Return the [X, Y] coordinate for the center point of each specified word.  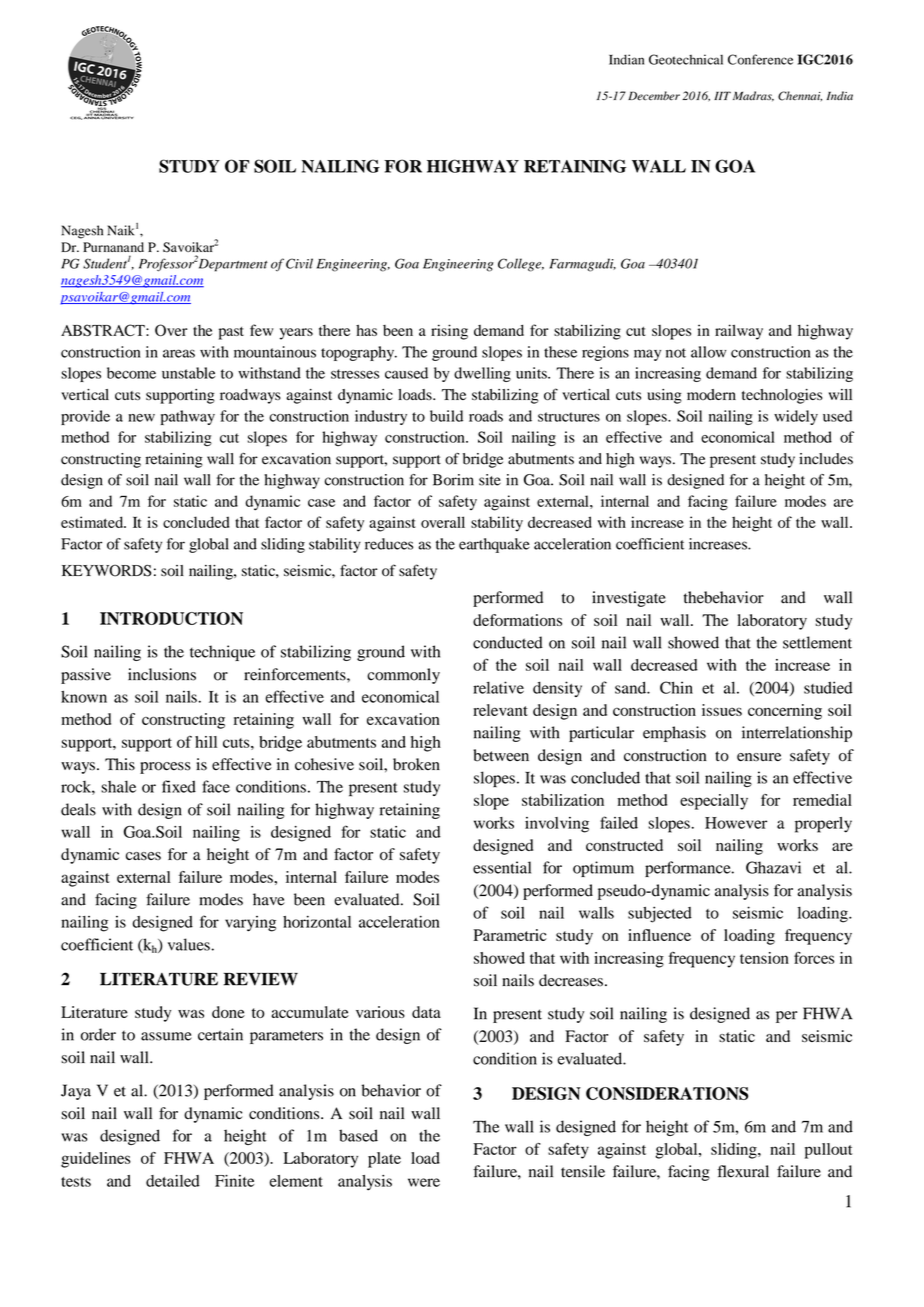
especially [714, 802]
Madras [753, 96]
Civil [299, 263]
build [446, 416]
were [424, 1182]
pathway [188, 417]
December [654, 96]
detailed [173, 1181]
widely [796, 417]
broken [416, 764]
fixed [179, 786]
